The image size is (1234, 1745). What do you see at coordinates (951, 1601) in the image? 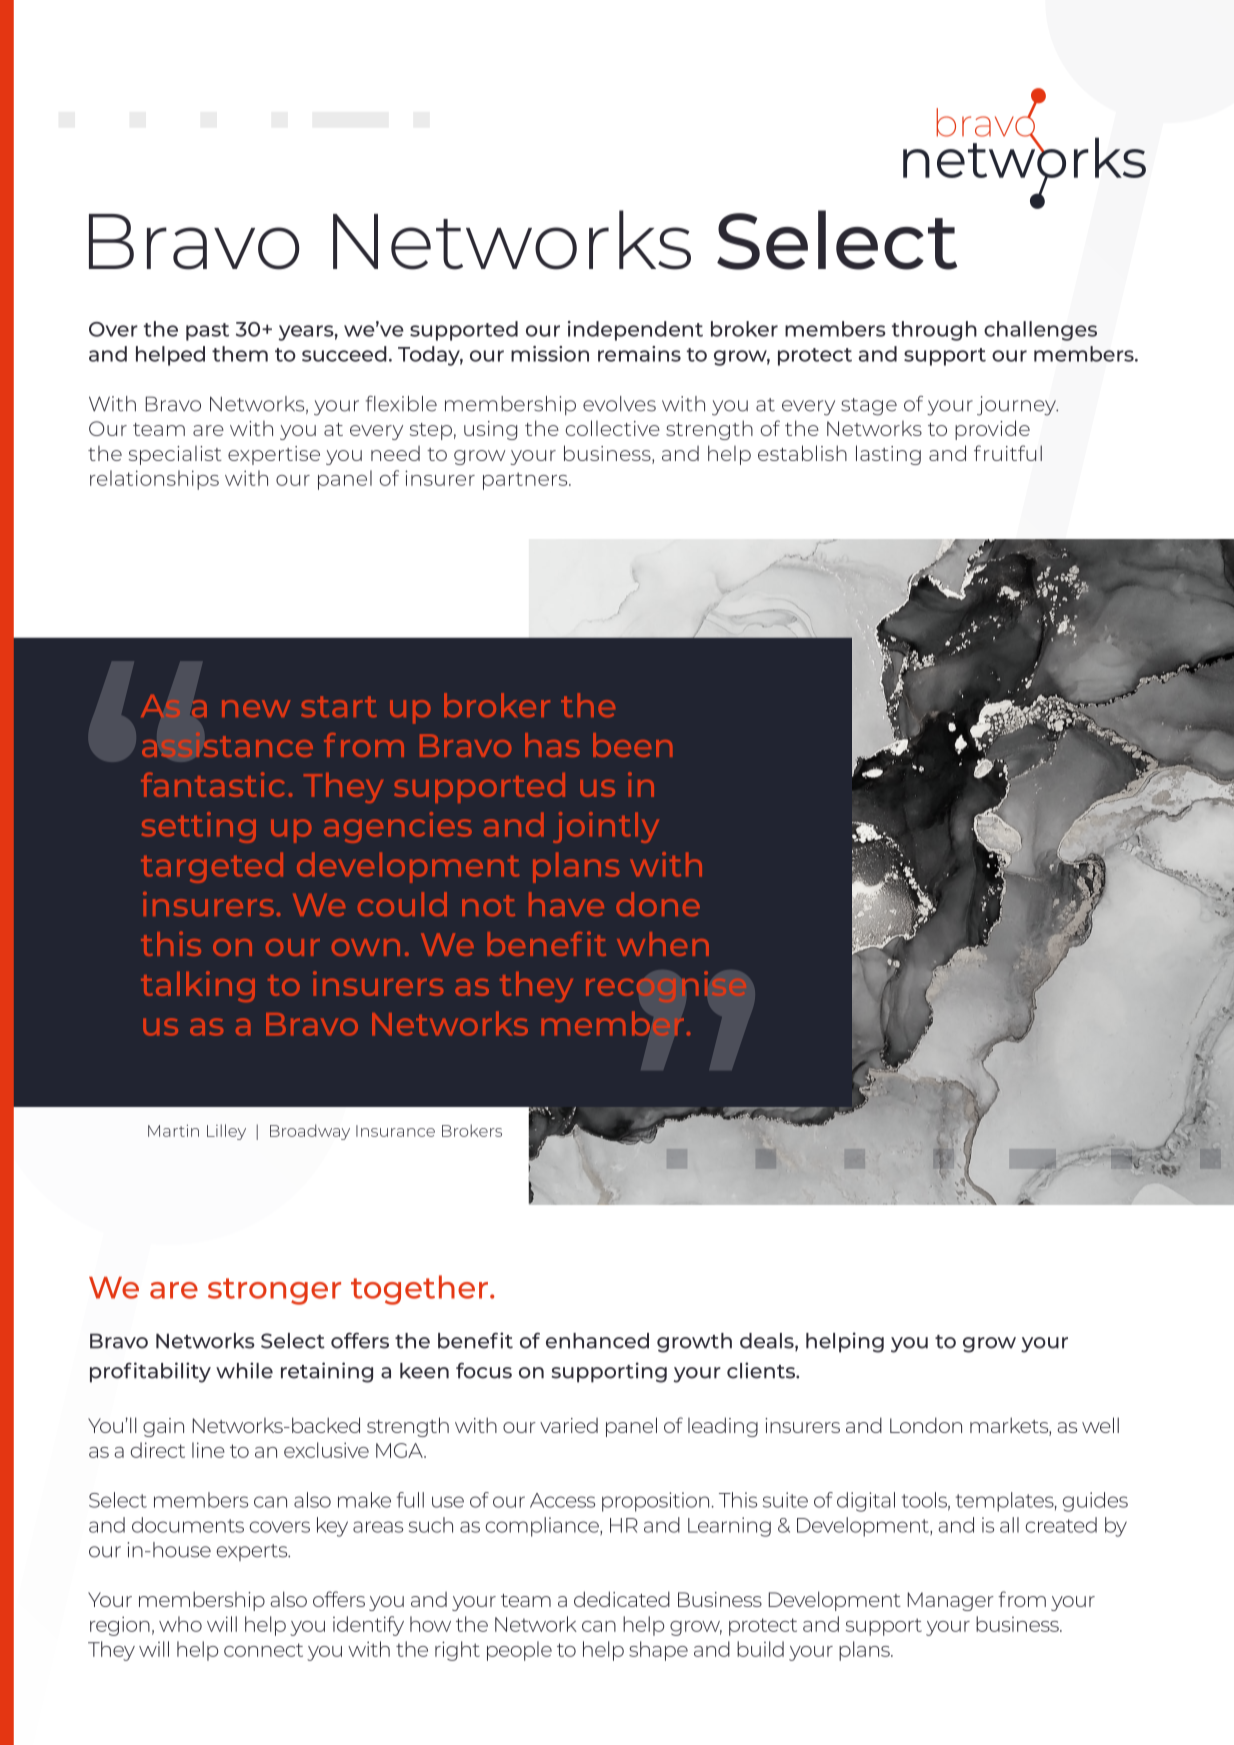
I see `Manager` at bounding box center [951, 1601].
